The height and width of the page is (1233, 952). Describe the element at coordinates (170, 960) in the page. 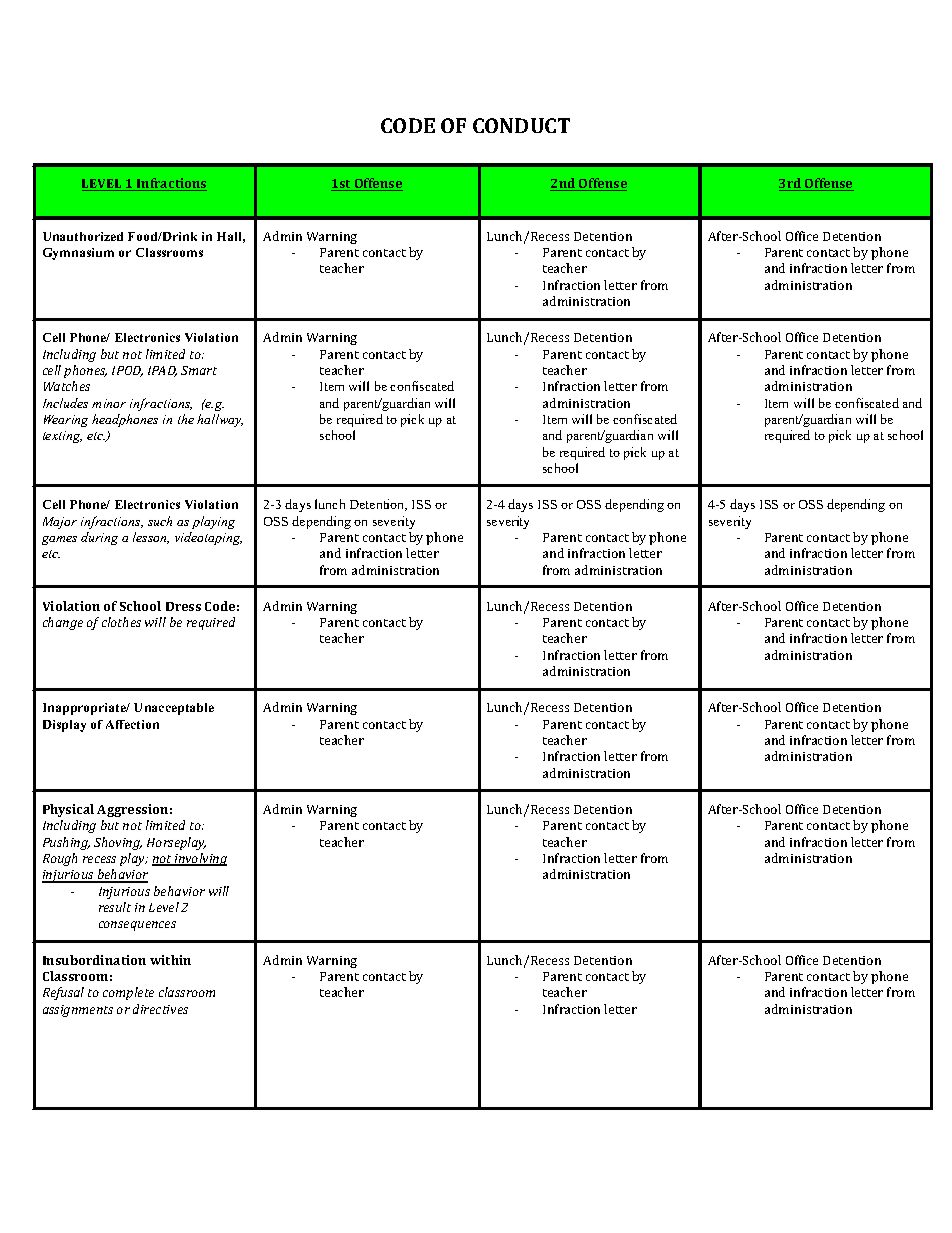

I see `within` at that location.
